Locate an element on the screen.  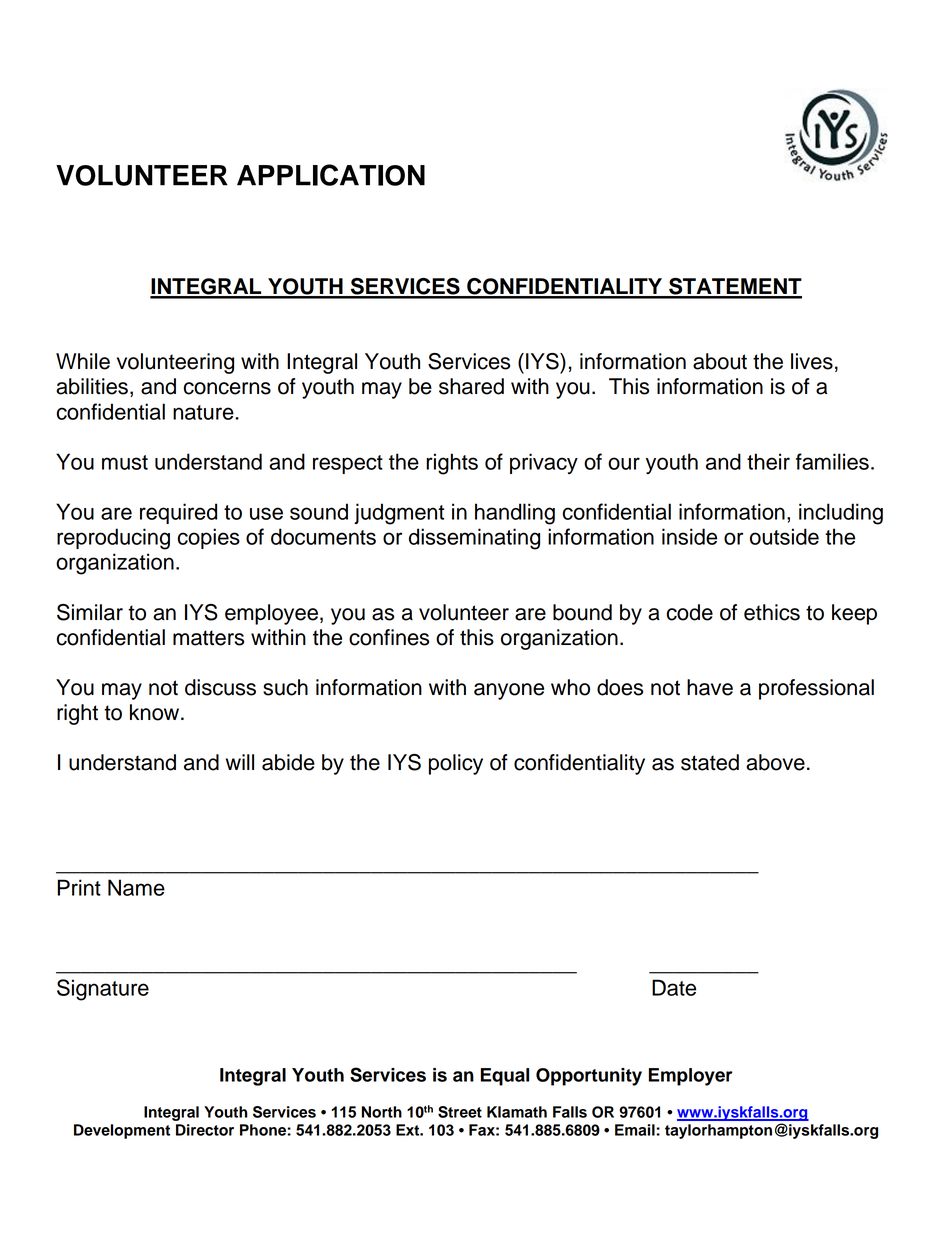
policy is located at coordinates (456, 764).
